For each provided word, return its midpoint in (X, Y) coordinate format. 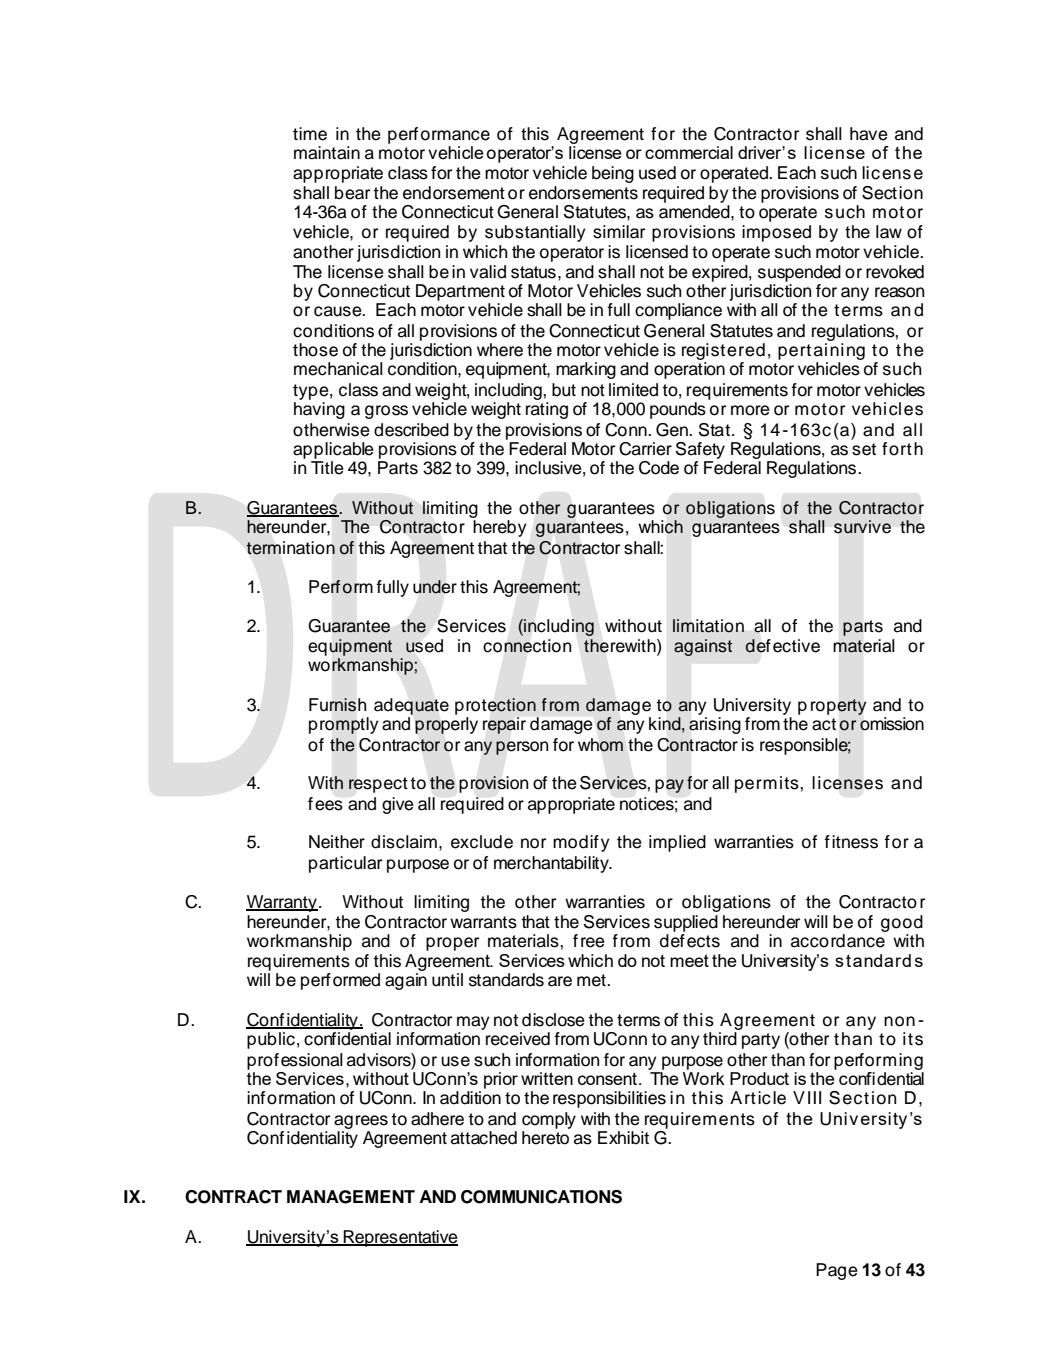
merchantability (552, 864)
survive (862, 527)
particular (345, 864)
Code (659, 468)
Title (327, 468)
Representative (400, 1238)
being (613, 174)
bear (352, 193)
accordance (839, 939)
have (869, 134)
